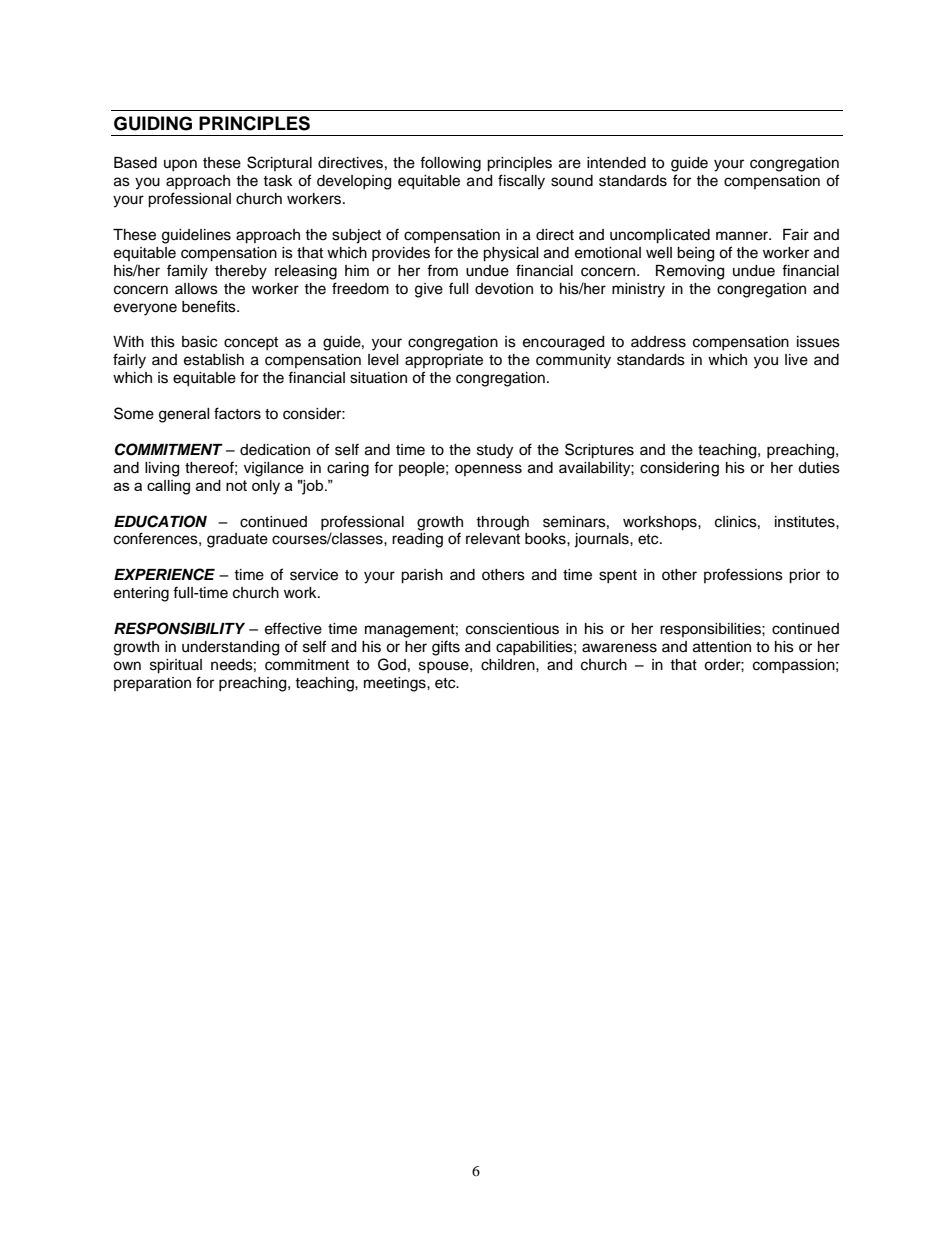  What do you see at coordinates (509, 665) in the screenshot?
I see `children` at bounding box center [509, 665].
